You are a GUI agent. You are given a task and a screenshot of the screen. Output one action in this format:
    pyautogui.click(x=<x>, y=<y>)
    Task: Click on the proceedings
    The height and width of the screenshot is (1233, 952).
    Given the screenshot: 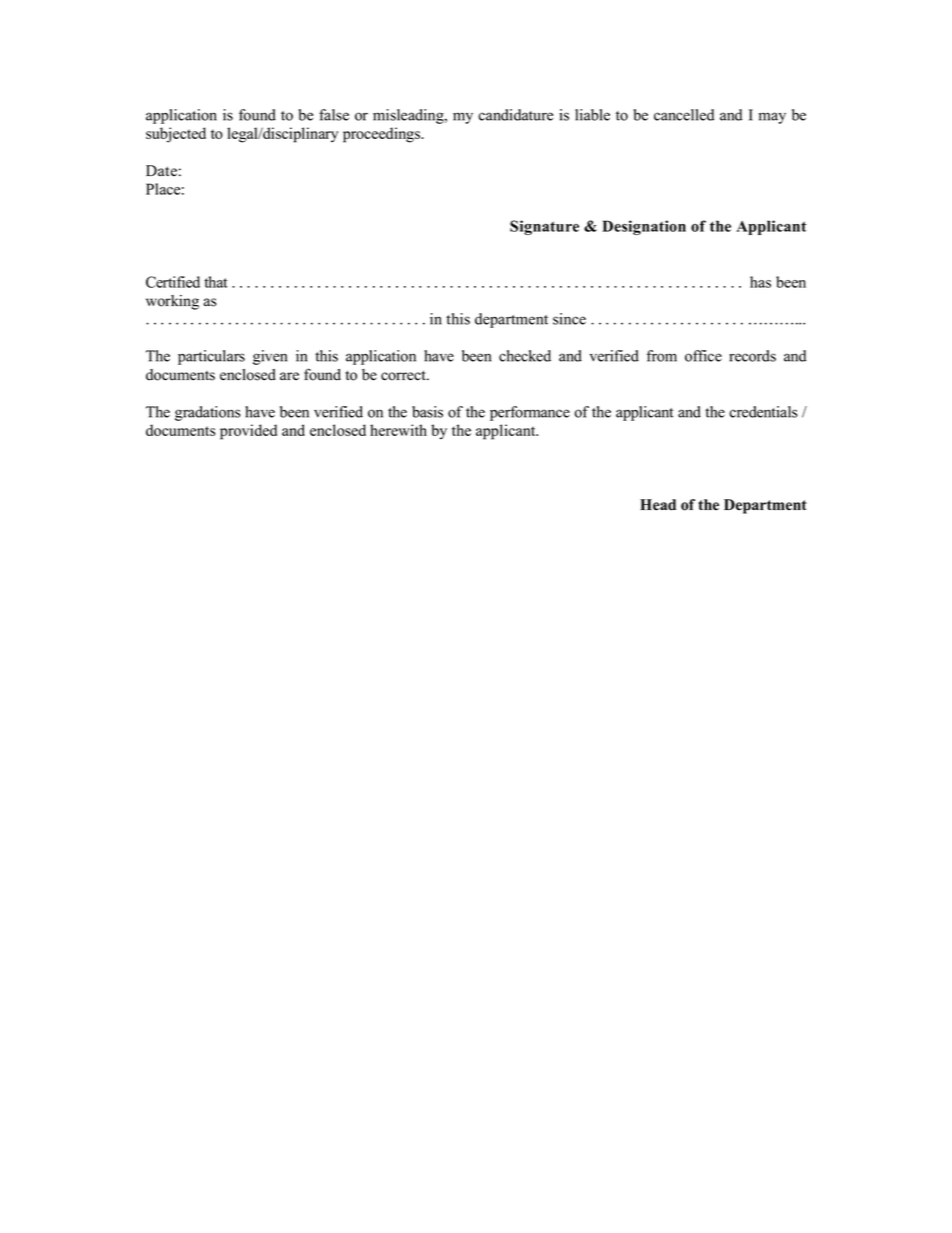 What is the action you would take?
    pyautogui.click(x=382, y=135)
